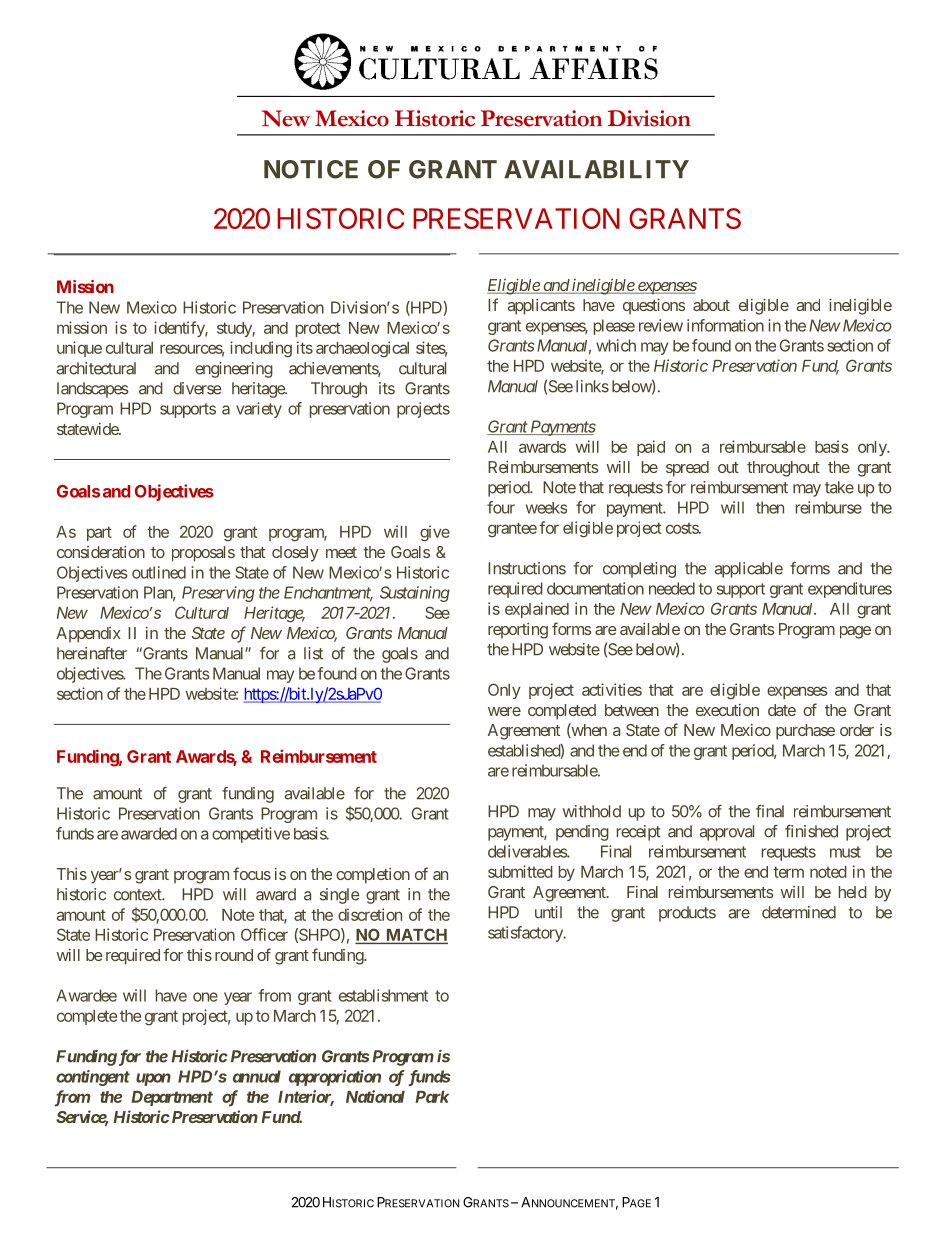 The width and height of the screenshot is (952, 1233). I want to click on Park, so click(432, 1097).
